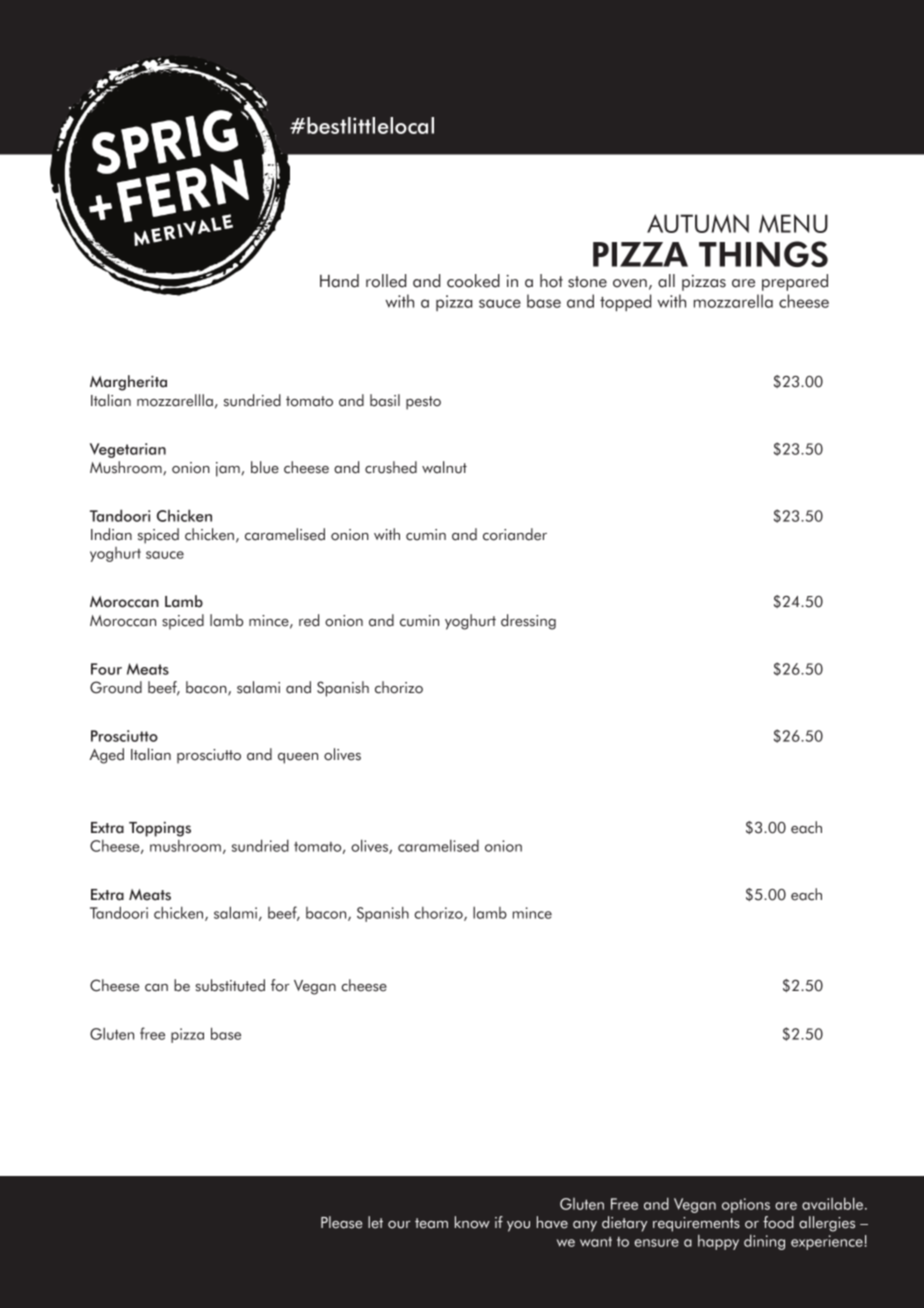 The width and height of the screenshot is (924, 1308). What do you see at coordinates (528, 622) in the screenshot?
I see `dressing` at bounding box center [528, 622].
